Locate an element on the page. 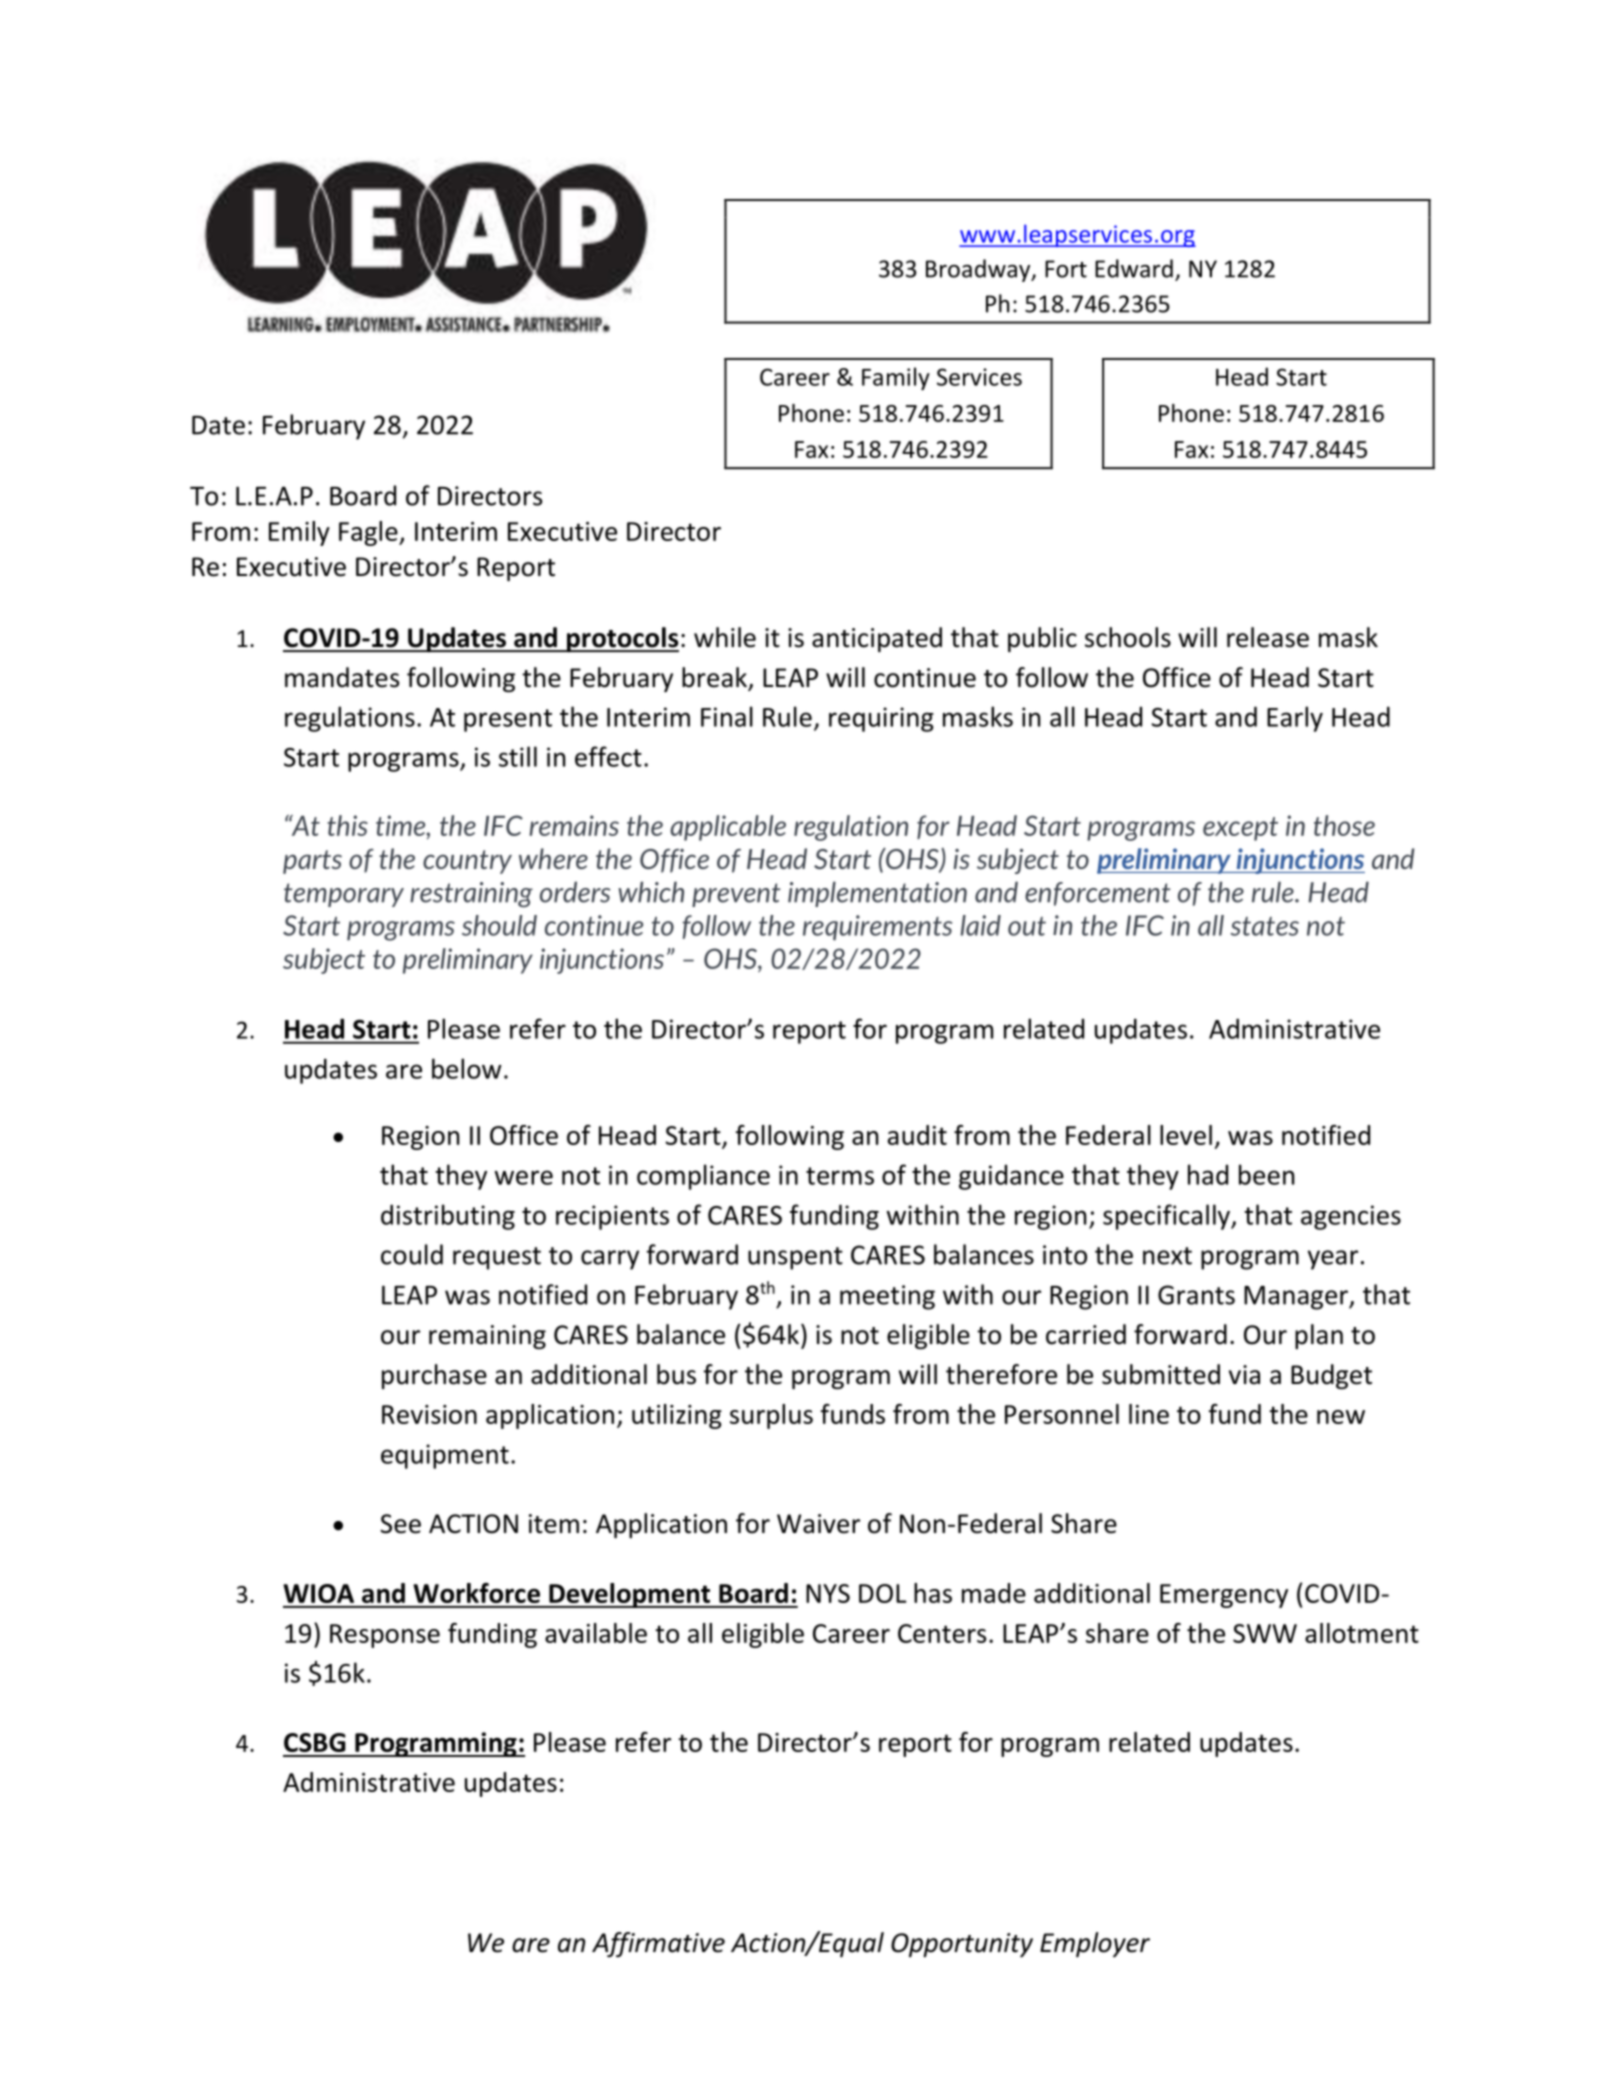 This image has width=1614, height=2089. below is located at coordinates (467, 1068).
